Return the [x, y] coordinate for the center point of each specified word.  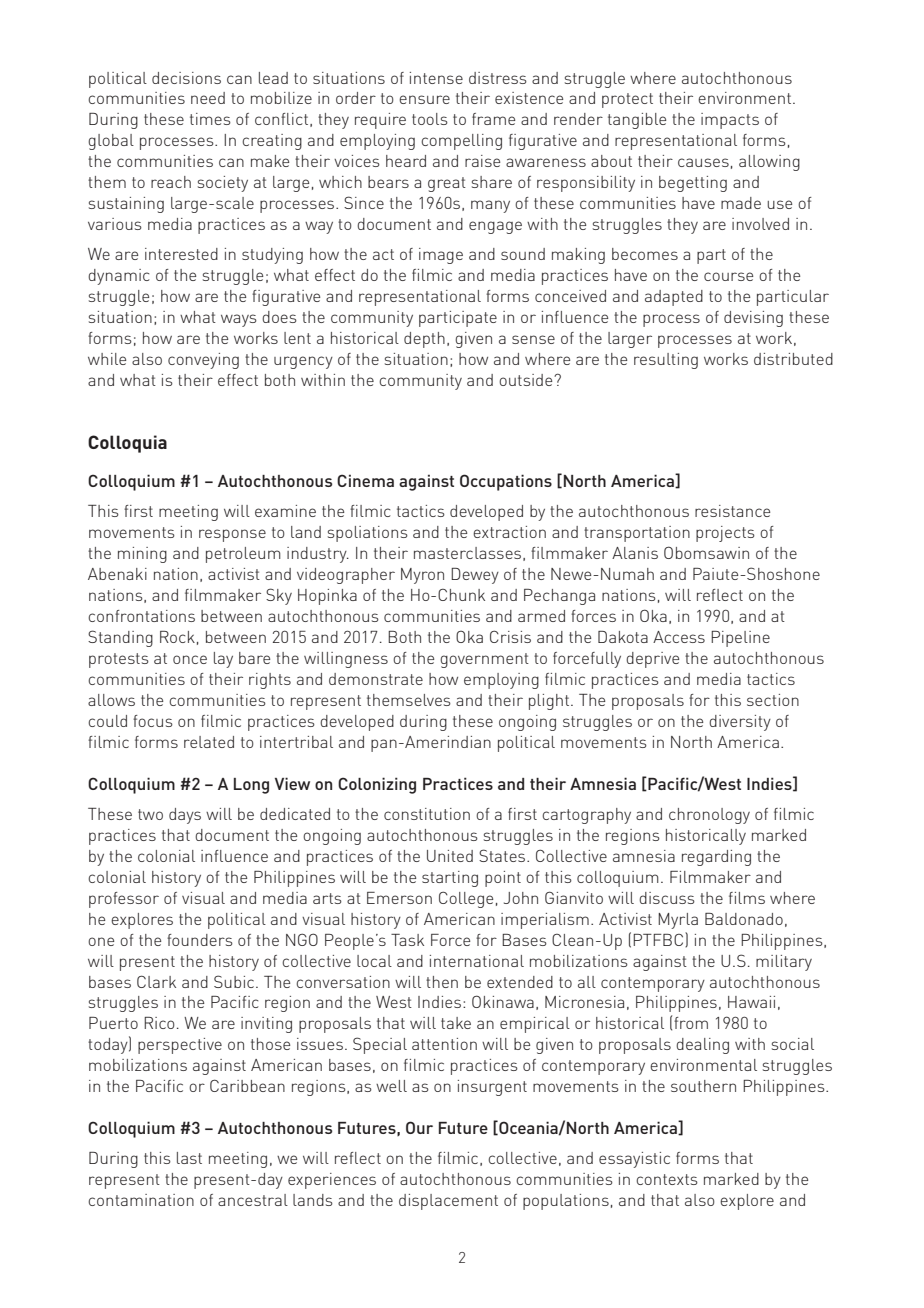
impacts [730, 121]
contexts [667, 1179]
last [189, 1158]
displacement [448, 1202]
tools [430, 119]
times [210, 119]
